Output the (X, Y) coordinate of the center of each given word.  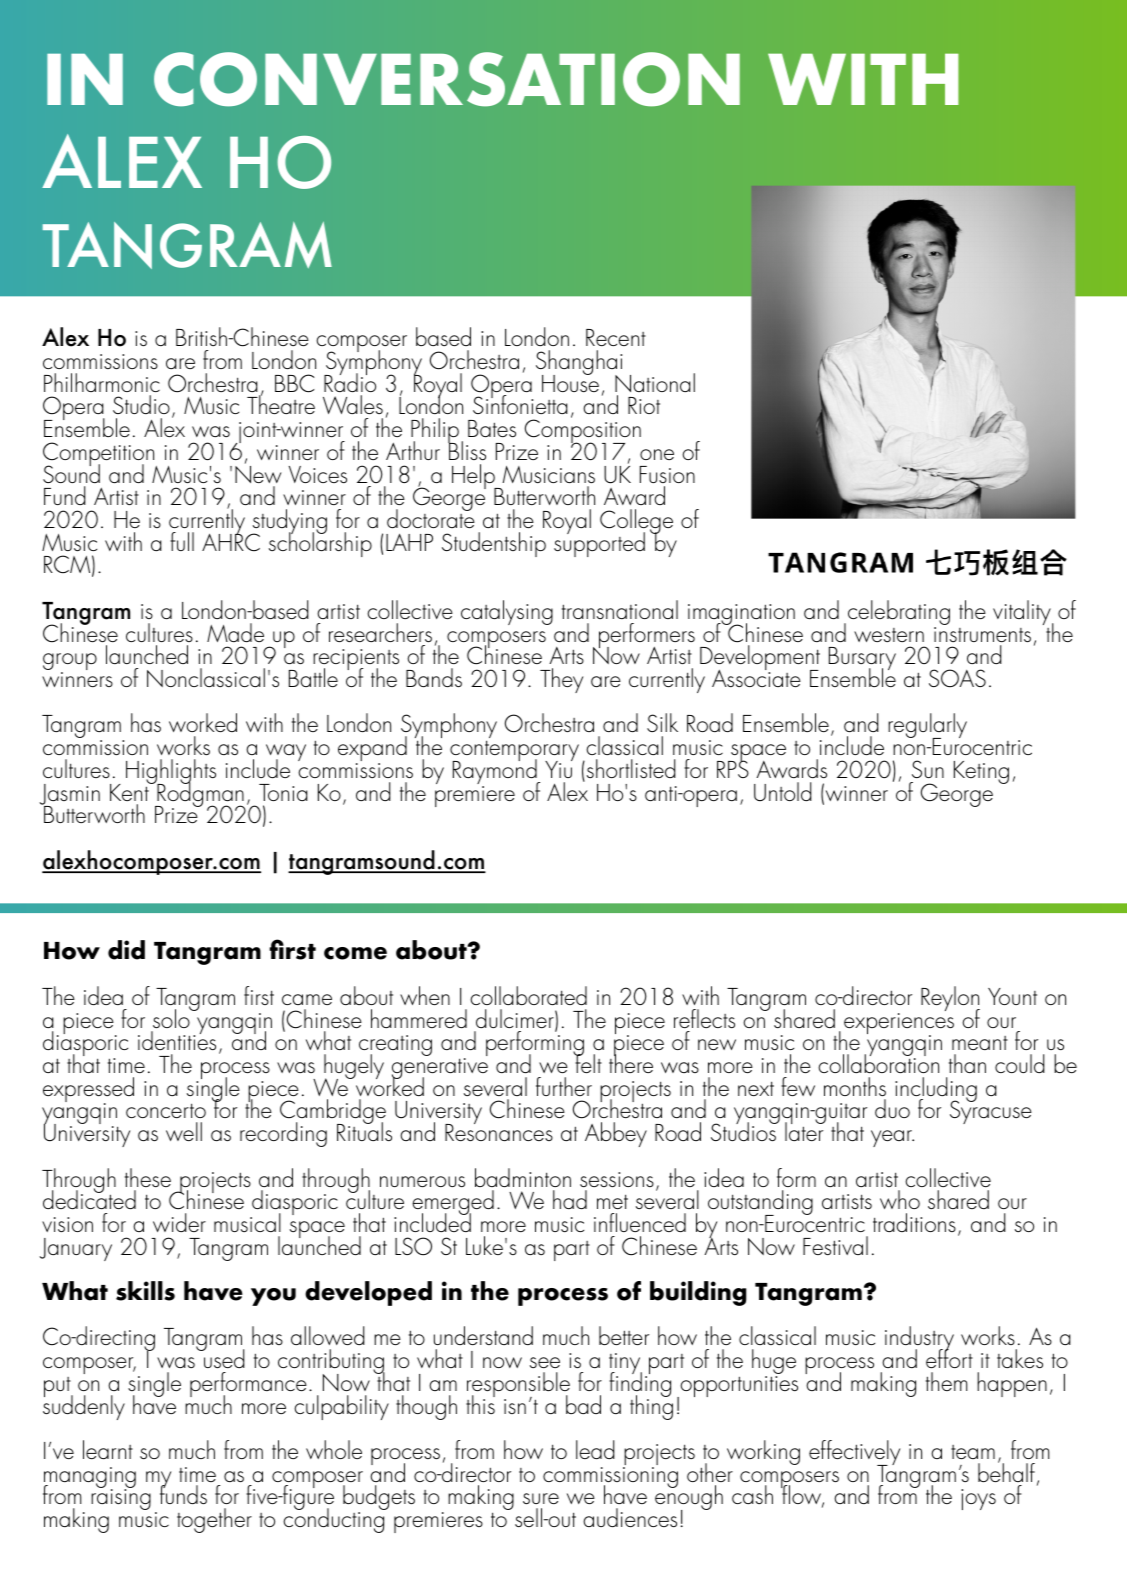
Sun (928, 769)
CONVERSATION (447, 79)
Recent (616, 337)
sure (541, 1499)
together (214, 1520)
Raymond (496, 772)
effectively (854, 1454)
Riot (644, 405)
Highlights (171, 773)
